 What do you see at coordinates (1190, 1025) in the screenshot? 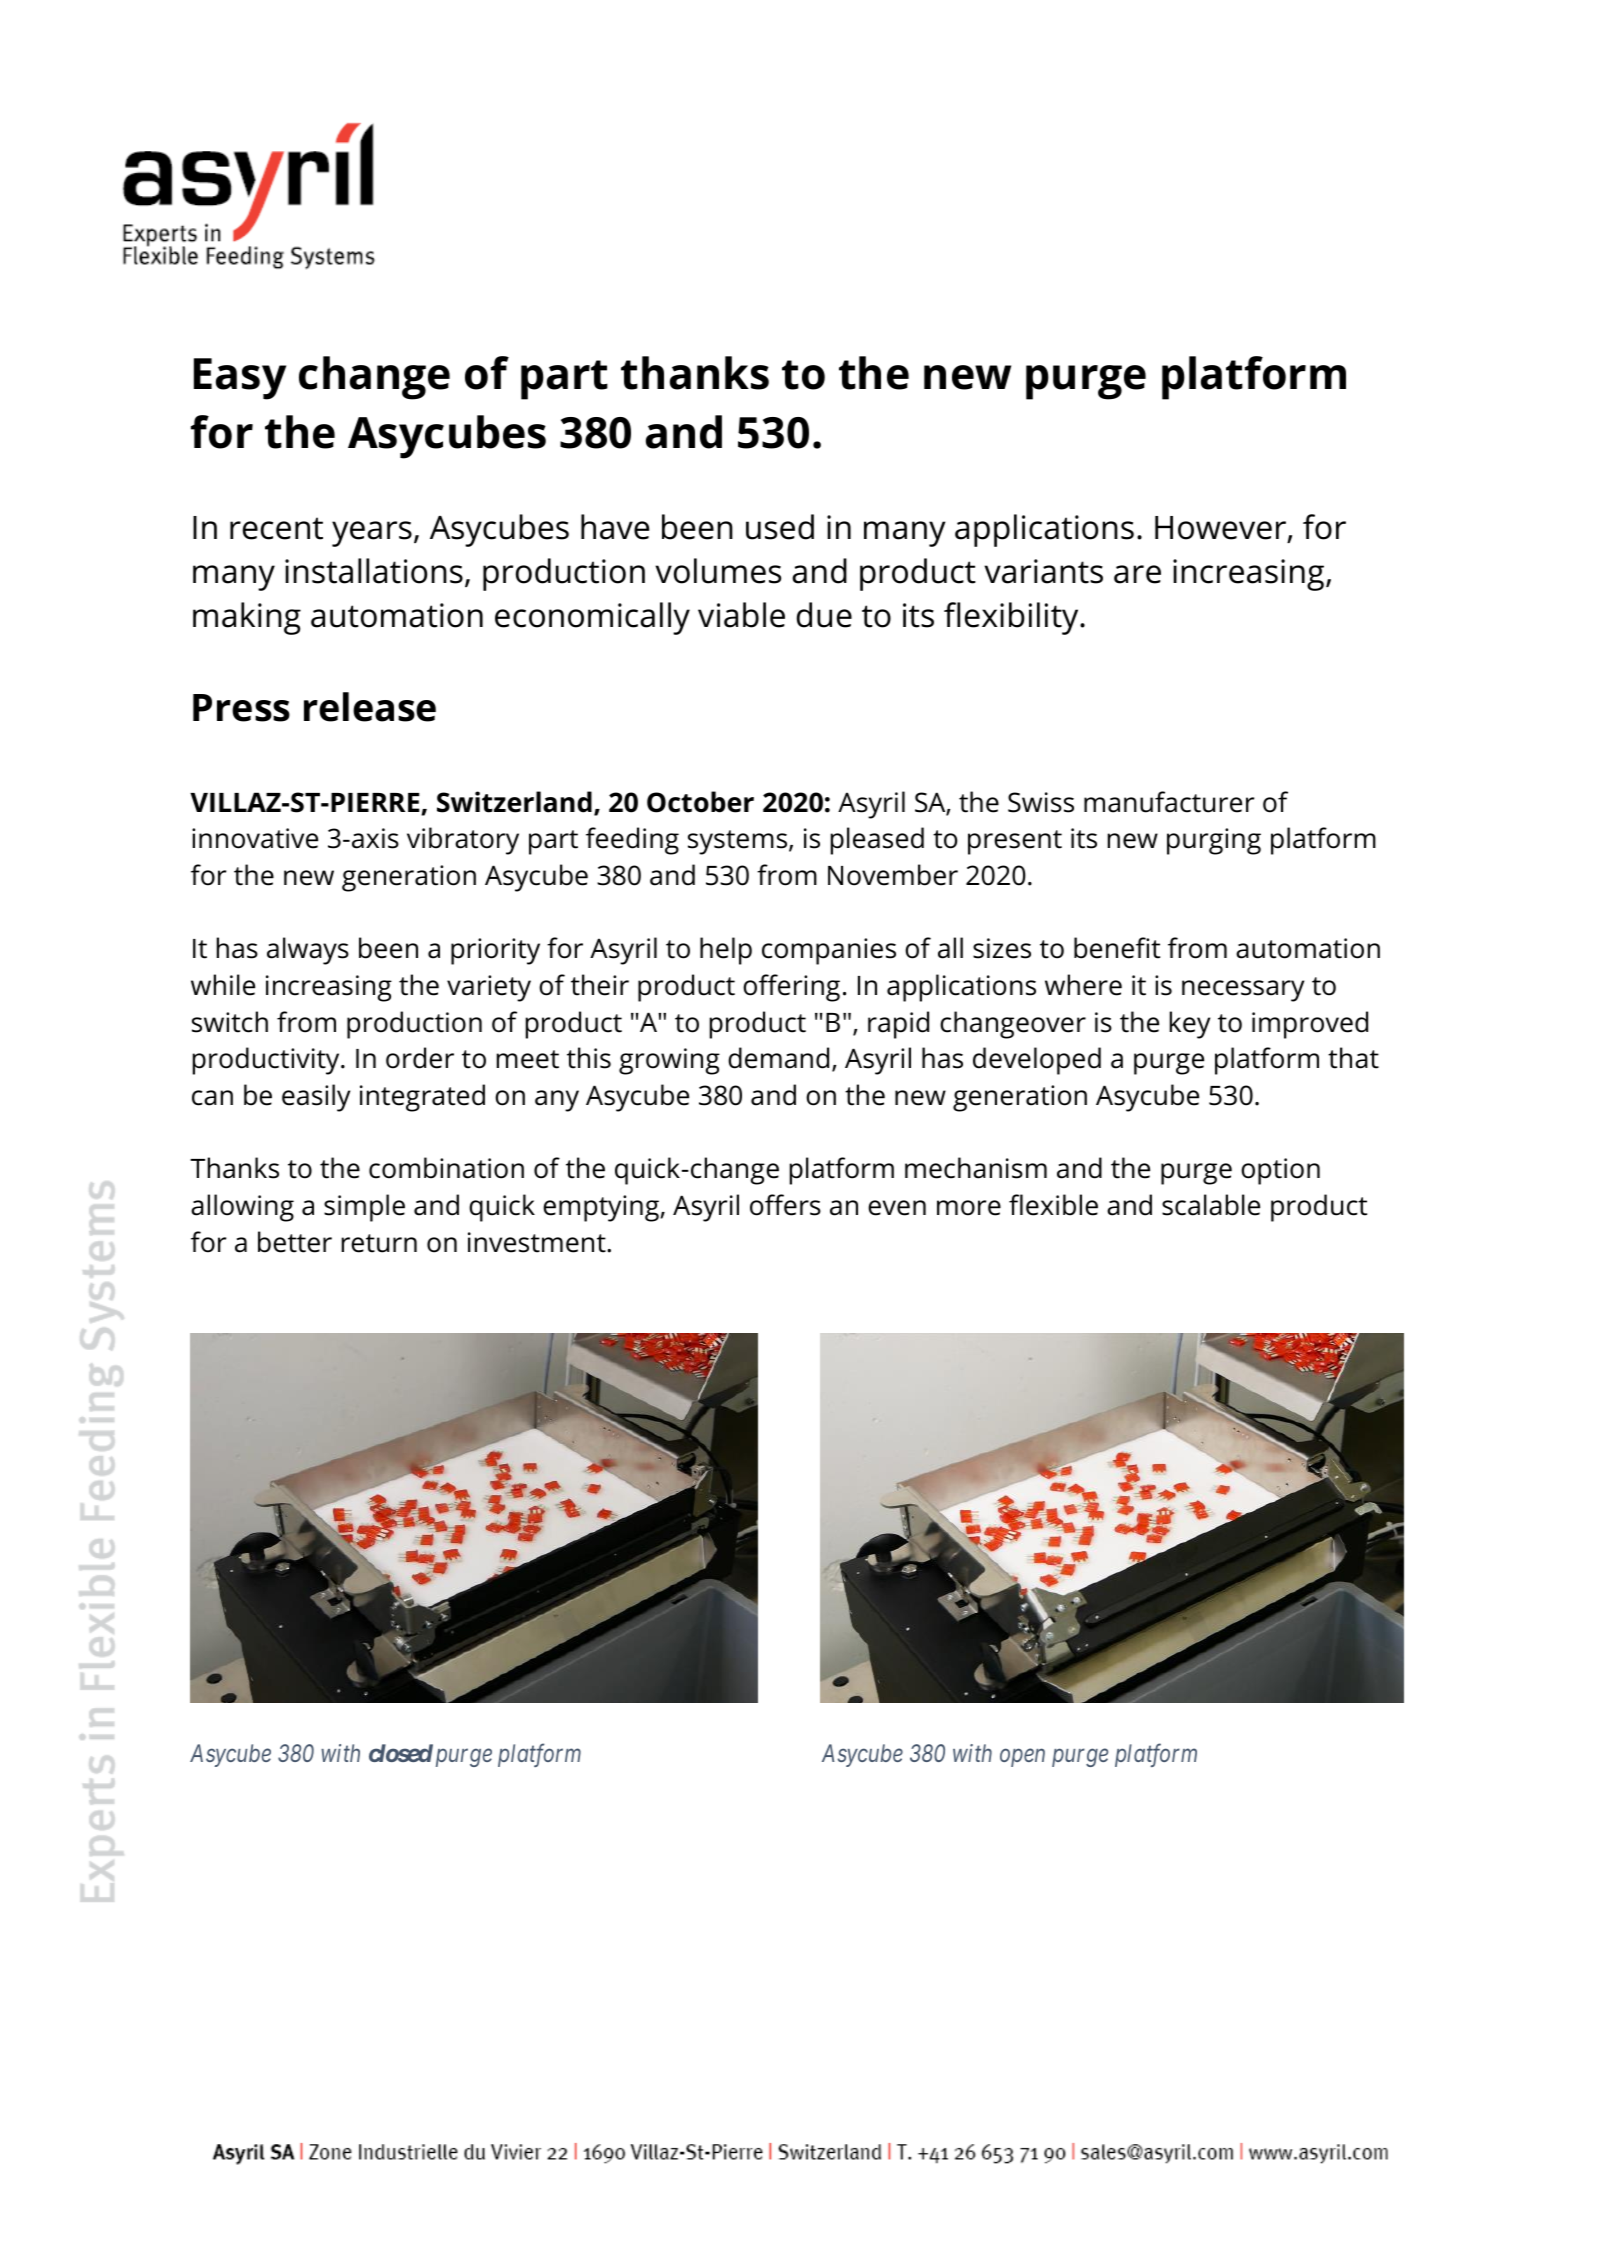
I see `key` at bounding box center [1190, 1025].
